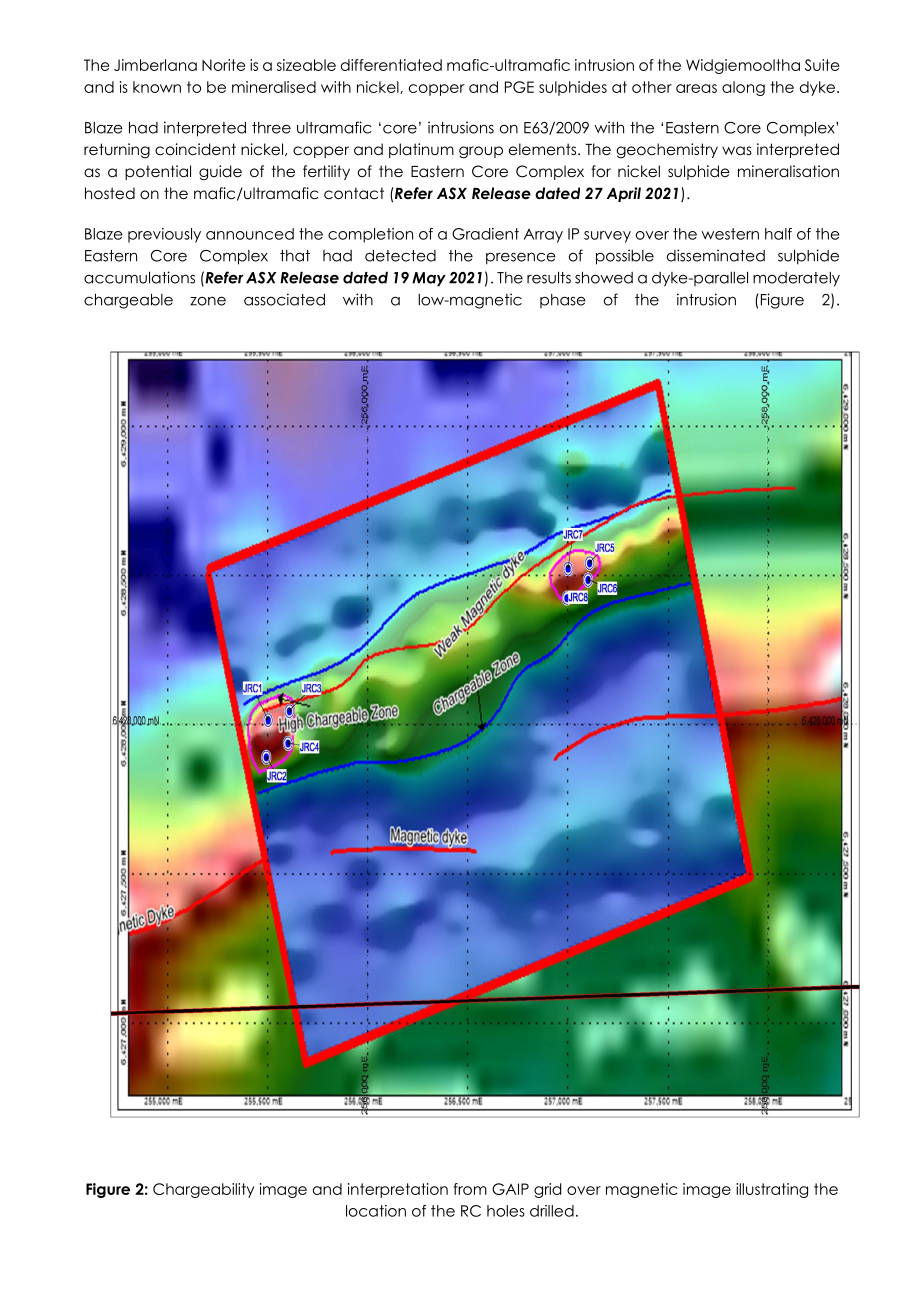 Image resolution: width=924 pixels, height=1308 pixels. What do you see at coordinates (743, 88) in the screenshot?
I see `along` at bounding box center [743, 88].
